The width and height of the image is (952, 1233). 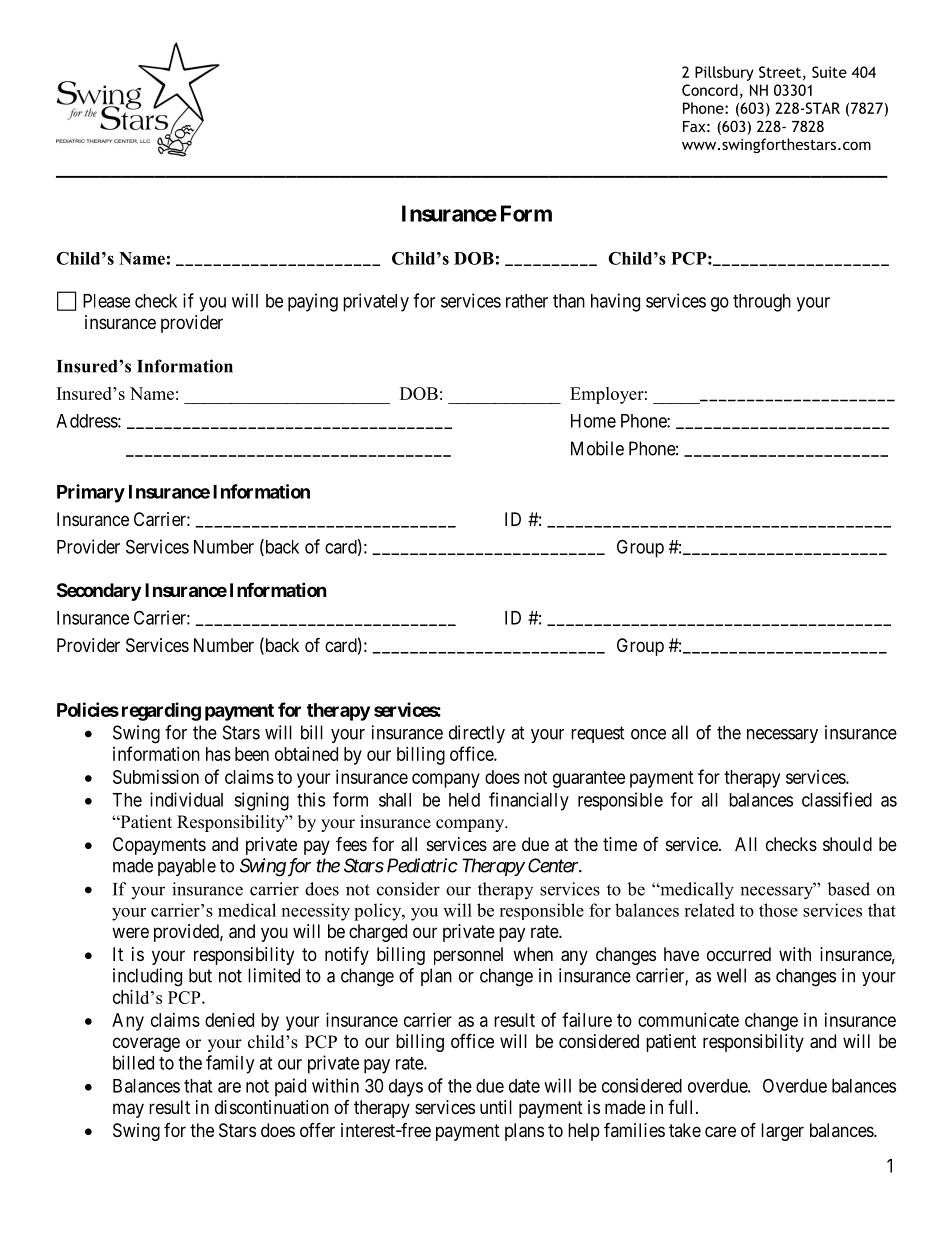 I want to click on Concord, so click(x=710, y=90).
